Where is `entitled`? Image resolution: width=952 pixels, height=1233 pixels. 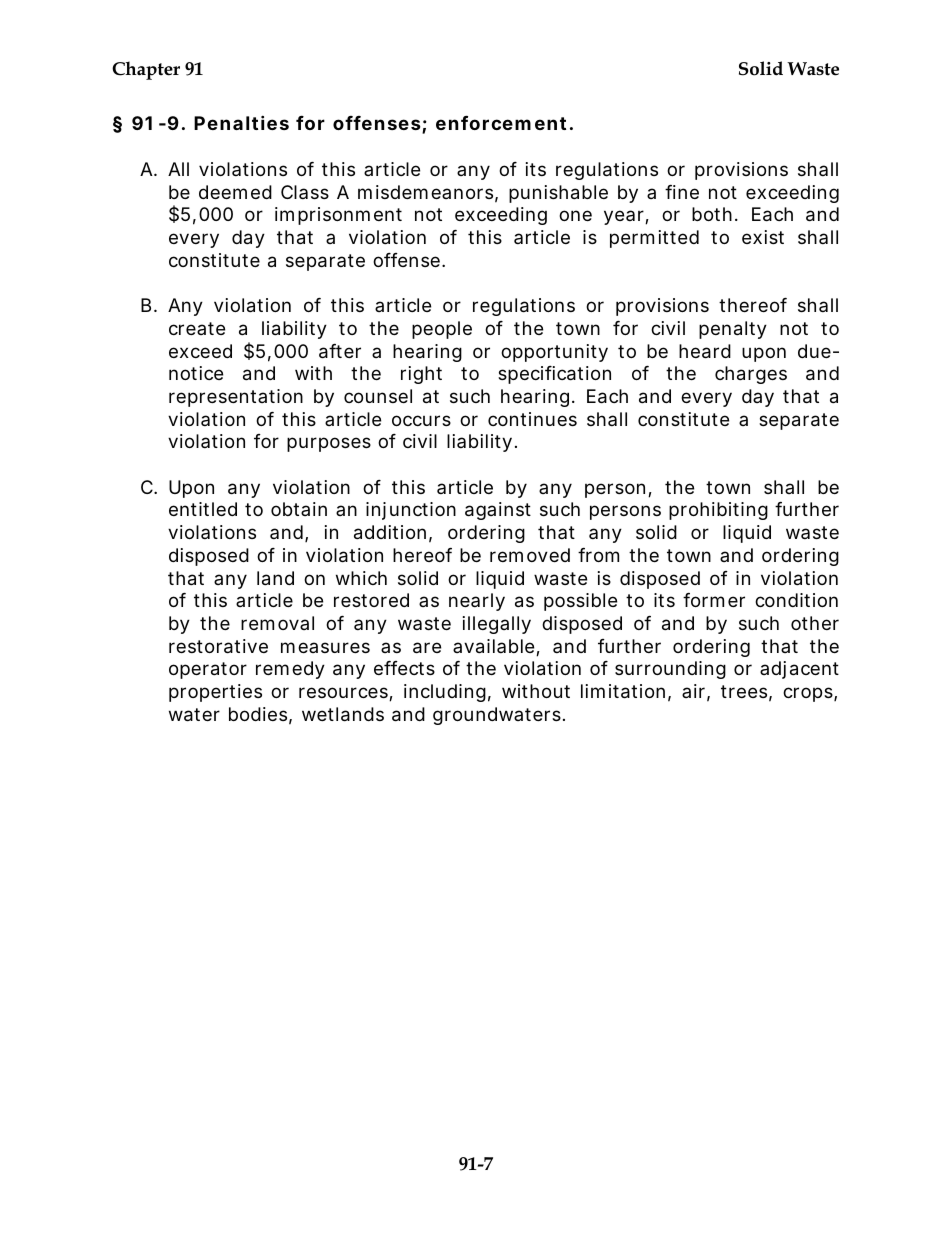
entitled is located at coordinates (203, 509).
